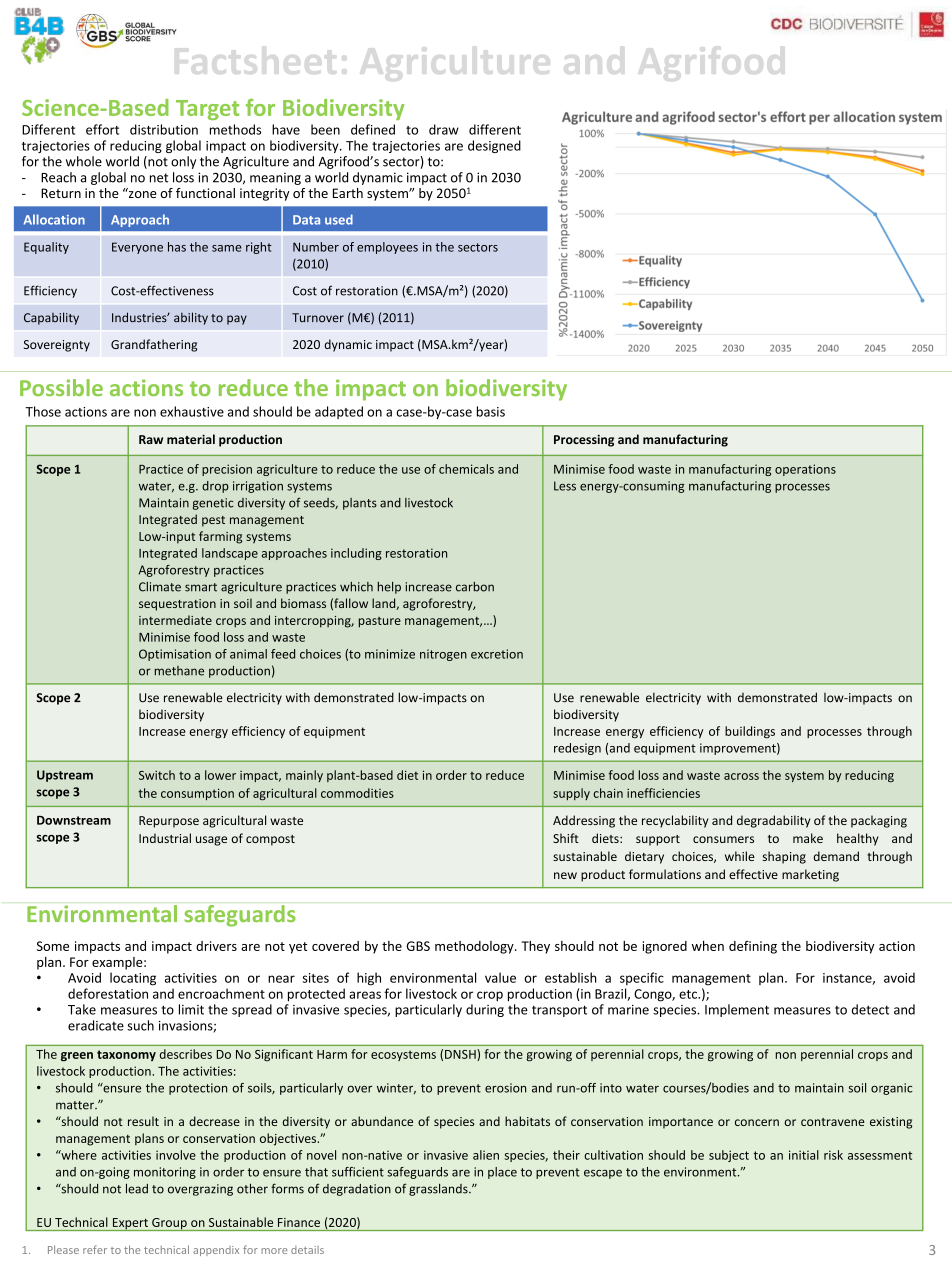 The height and width of the document is (1270, 952). I want to click on draw, so click(444, 129).
